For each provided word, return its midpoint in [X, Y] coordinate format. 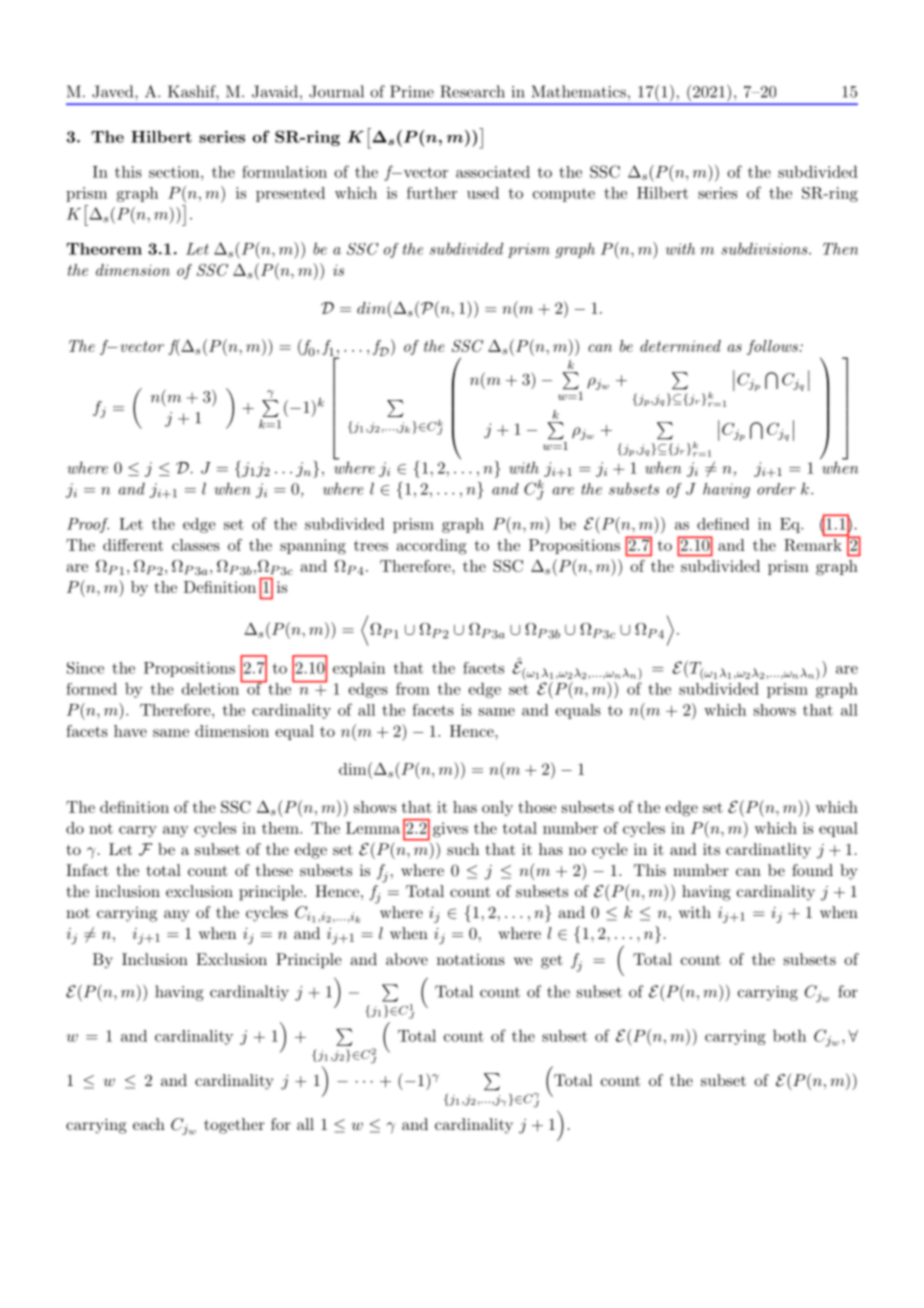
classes [196, 545]
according [432, 547]
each [149, 1124]
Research [472, 91]
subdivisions [765, 248]
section [175, 172]
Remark [813, 545]
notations [471, 959]
